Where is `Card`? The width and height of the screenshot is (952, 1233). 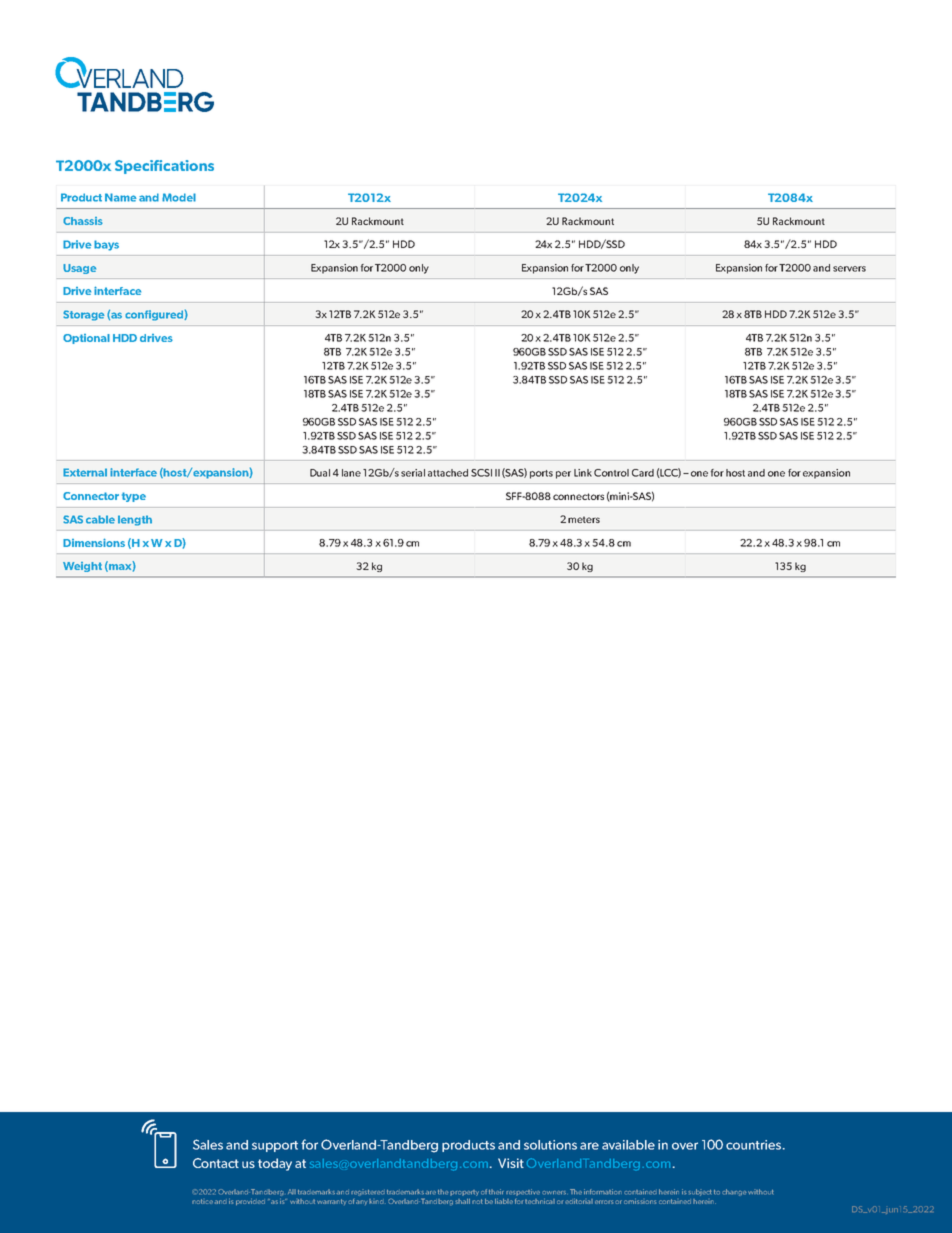
Card is located at coordinates (643, 473).
